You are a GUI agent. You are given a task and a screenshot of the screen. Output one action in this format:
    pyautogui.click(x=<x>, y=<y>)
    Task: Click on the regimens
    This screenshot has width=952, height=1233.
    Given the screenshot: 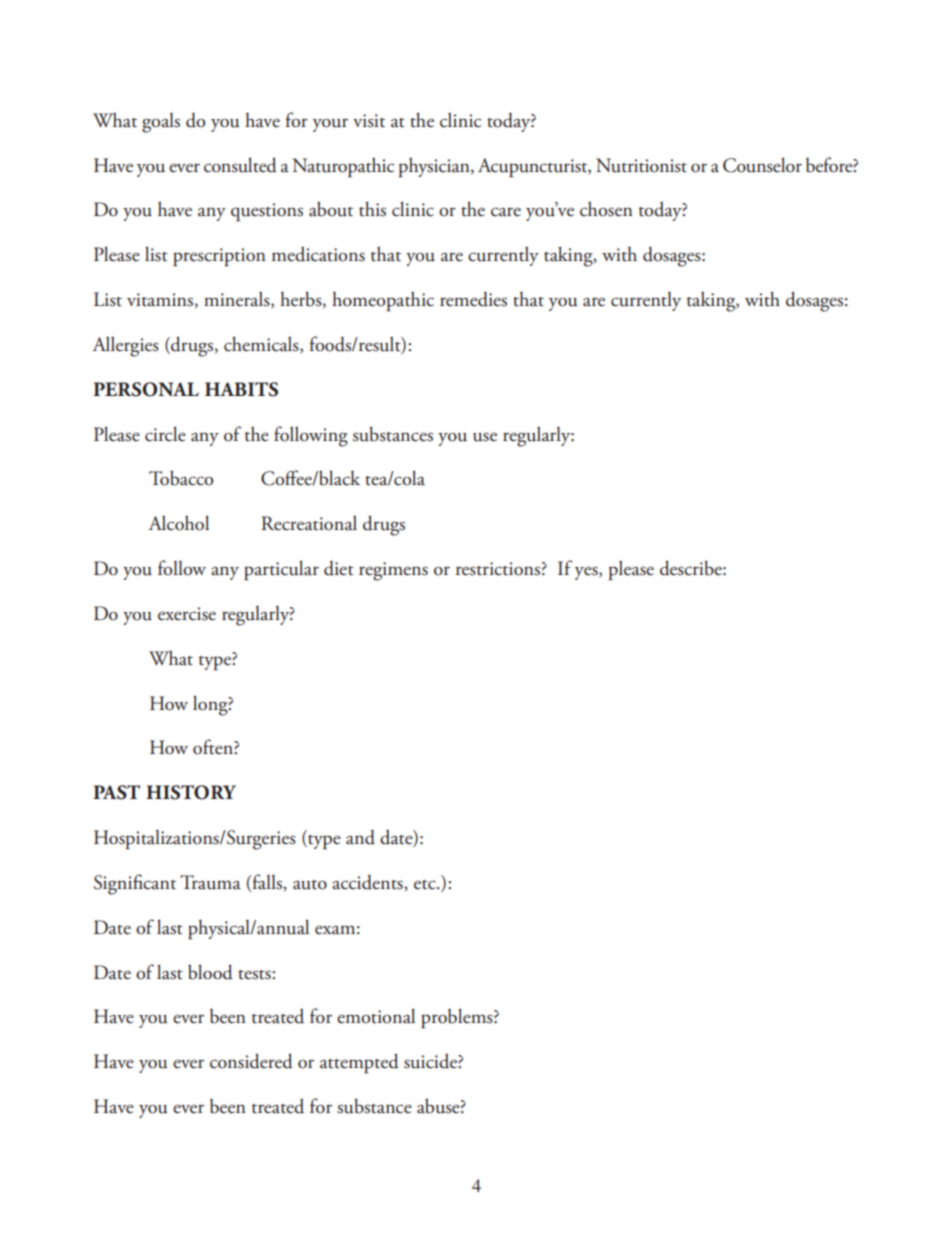 What is the action you would take?
    pyautogui.click(x=393, y=571)
